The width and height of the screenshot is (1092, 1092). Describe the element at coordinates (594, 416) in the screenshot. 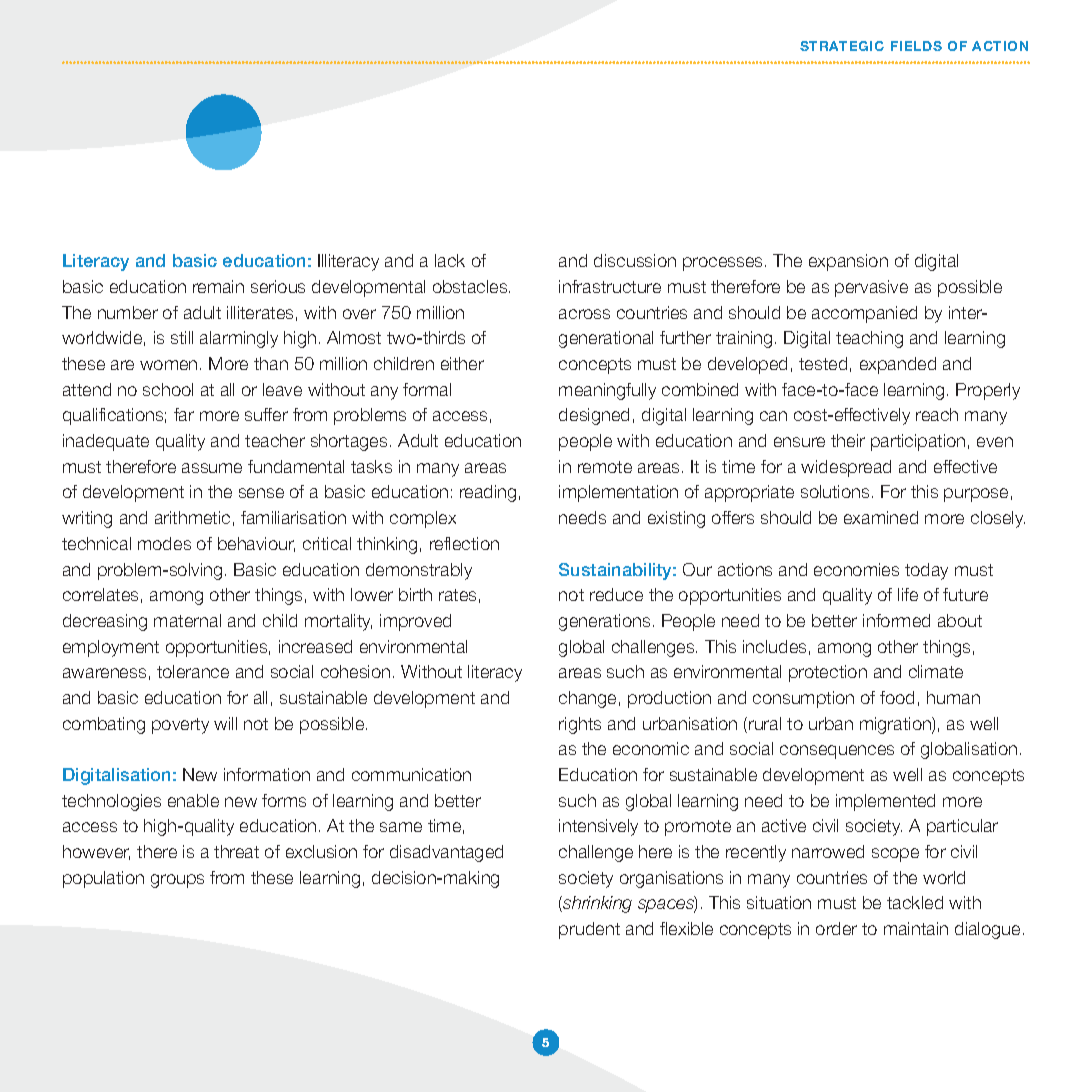

I see `designed` at that location.
